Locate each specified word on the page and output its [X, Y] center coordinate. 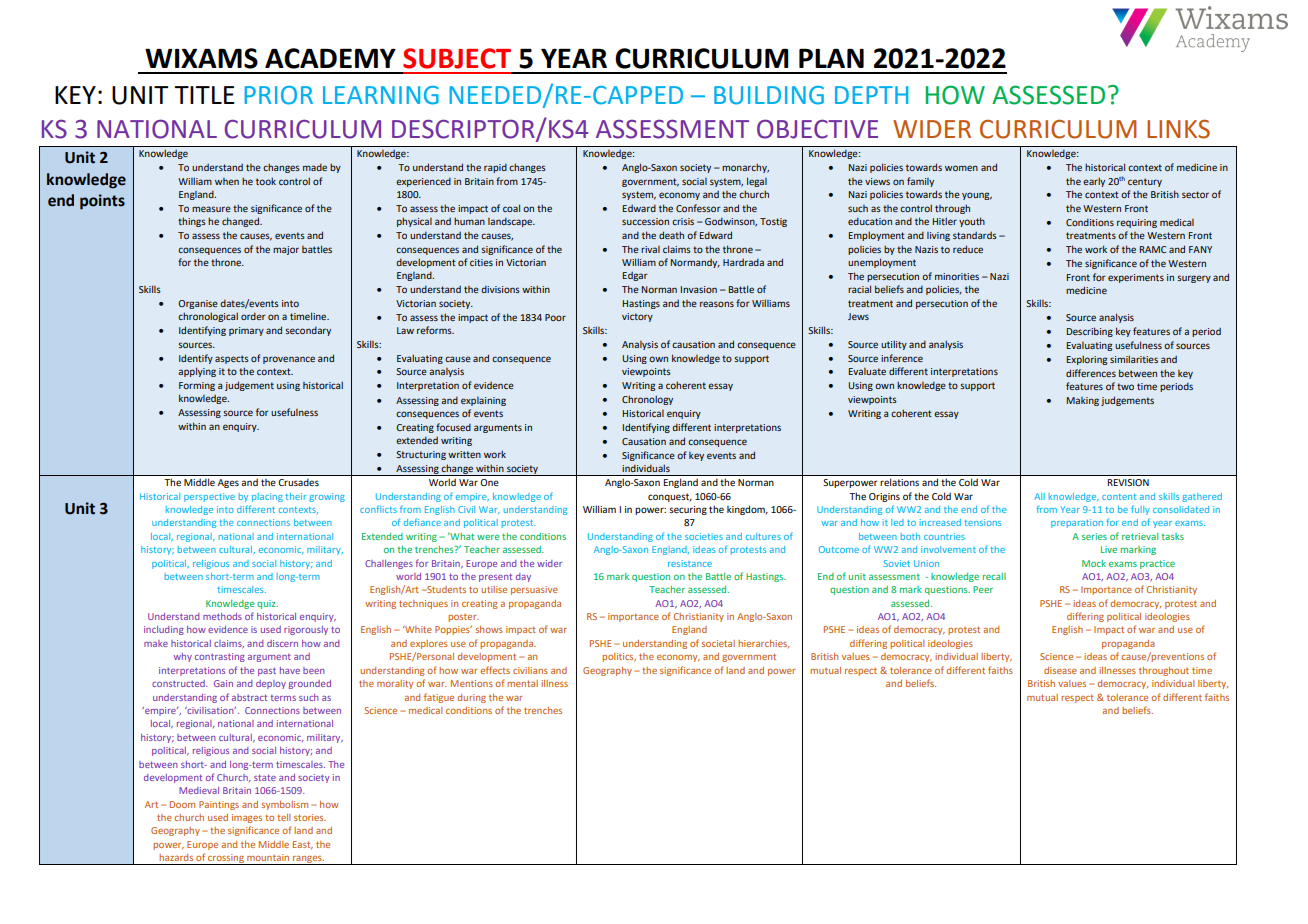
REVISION [1128, 482]
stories [310, 817]
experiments [1136, 278]
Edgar [635, 276]
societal [718, 643]
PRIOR [279, 95]
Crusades [299, 482]
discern [282, 643]
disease [1060, 670]
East [303, 845]
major [286, 250]
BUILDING [769, 95]
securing [688, 510]
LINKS [1178, 129]
